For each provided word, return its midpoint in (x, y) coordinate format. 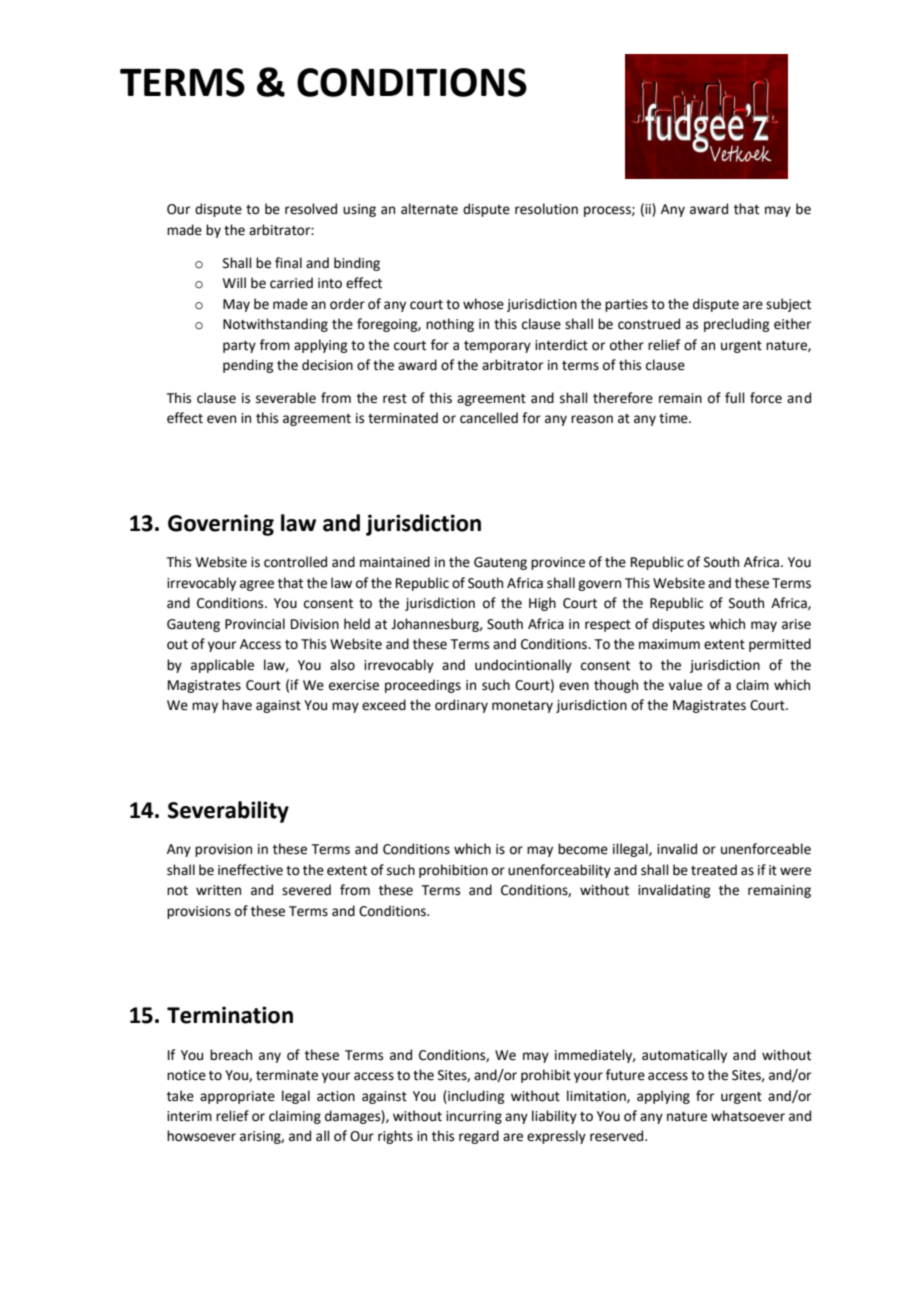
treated (714, 870)
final (288, 263)
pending (248, 366)
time (674, 418)
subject (788, 305)
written (218, 890)
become (583, 849)
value (685, 685)
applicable (222, 666)
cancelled (489, 418)
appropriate (237, 1097)
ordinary (461, 706)
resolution (546, 209)
